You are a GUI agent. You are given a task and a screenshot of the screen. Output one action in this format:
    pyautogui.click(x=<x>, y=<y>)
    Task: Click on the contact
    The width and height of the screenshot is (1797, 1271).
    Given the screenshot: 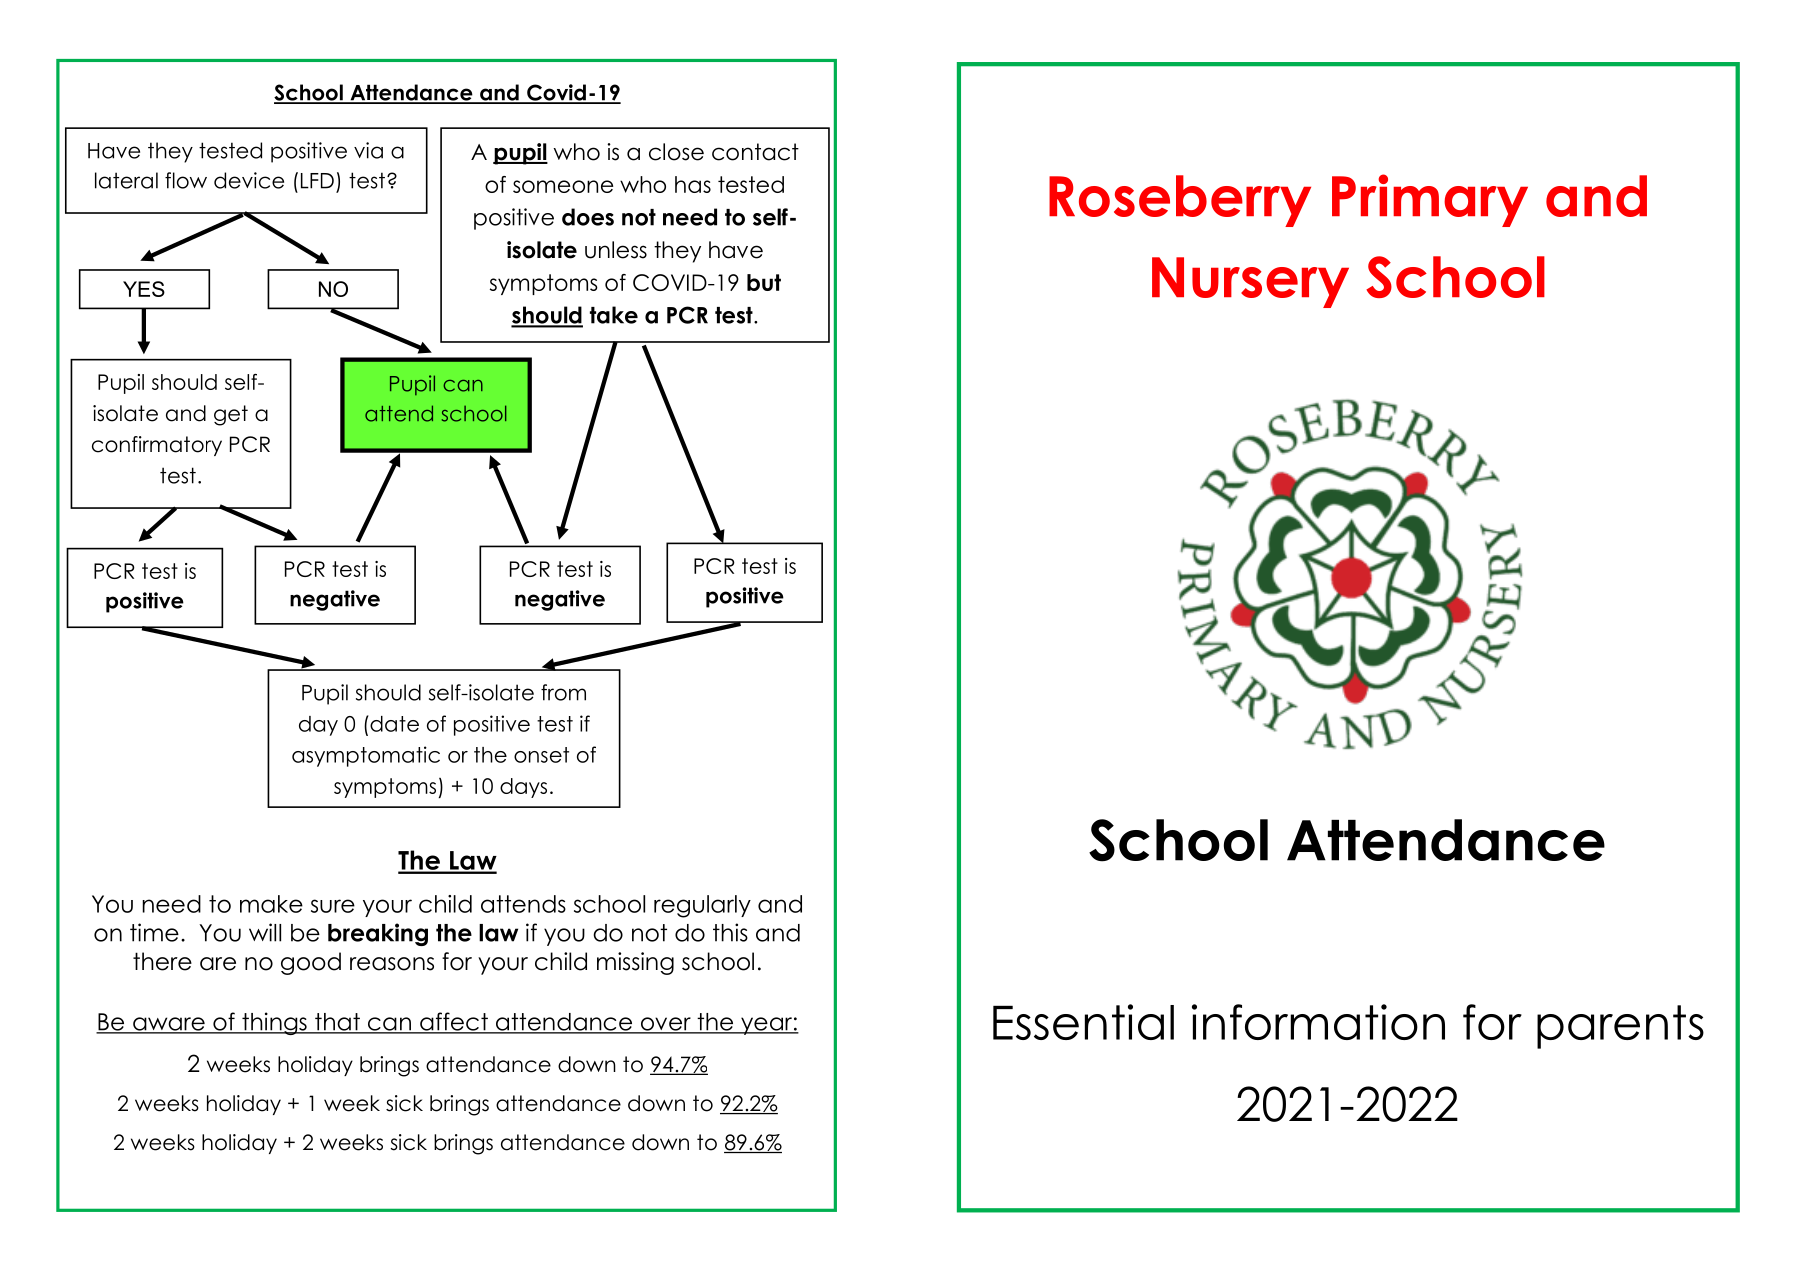 What is the action you would take?
    pyautogui.click(x=755, y=152)
